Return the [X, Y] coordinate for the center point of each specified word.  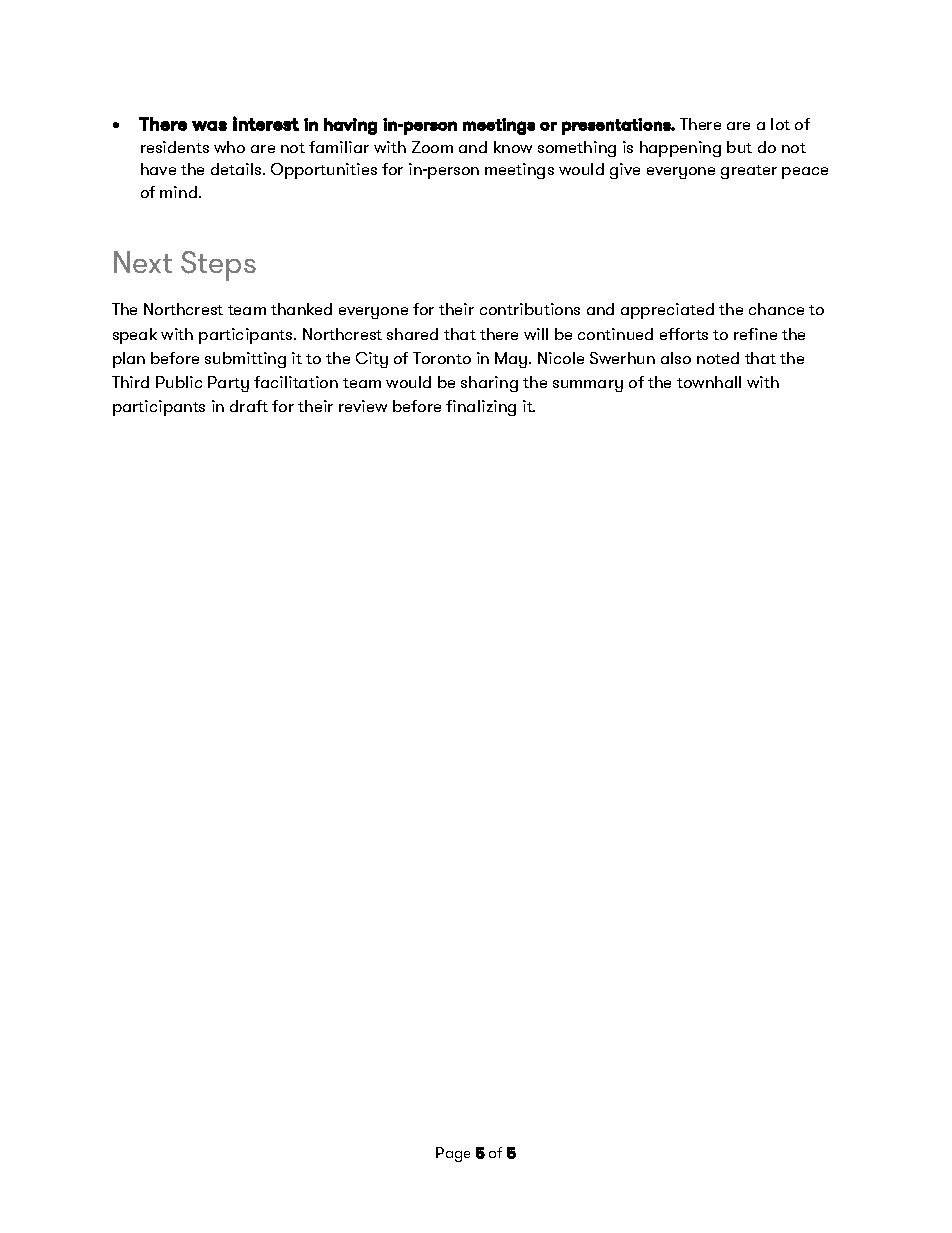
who [229, 147]
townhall [709, 382]
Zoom [432, 147]
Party [228, 384]
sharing [489, 384]
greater [749, 172]
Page [453, 1154]
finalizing [481, 408]
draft [249, 406]
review [363, 406]
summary [588, 386]
